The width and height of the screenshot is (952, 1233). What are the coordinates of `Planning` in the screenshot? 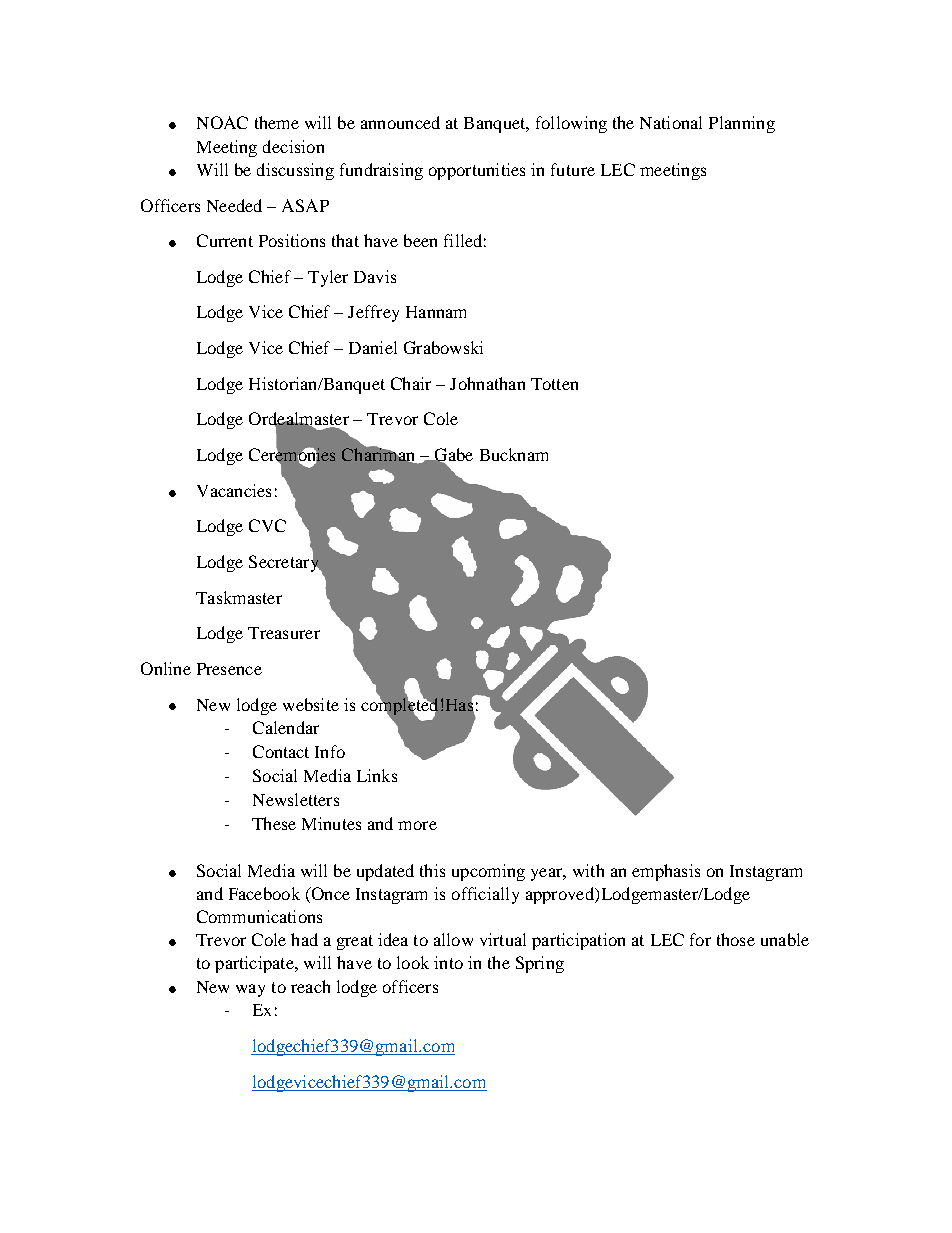 It's located at (742, 124).
